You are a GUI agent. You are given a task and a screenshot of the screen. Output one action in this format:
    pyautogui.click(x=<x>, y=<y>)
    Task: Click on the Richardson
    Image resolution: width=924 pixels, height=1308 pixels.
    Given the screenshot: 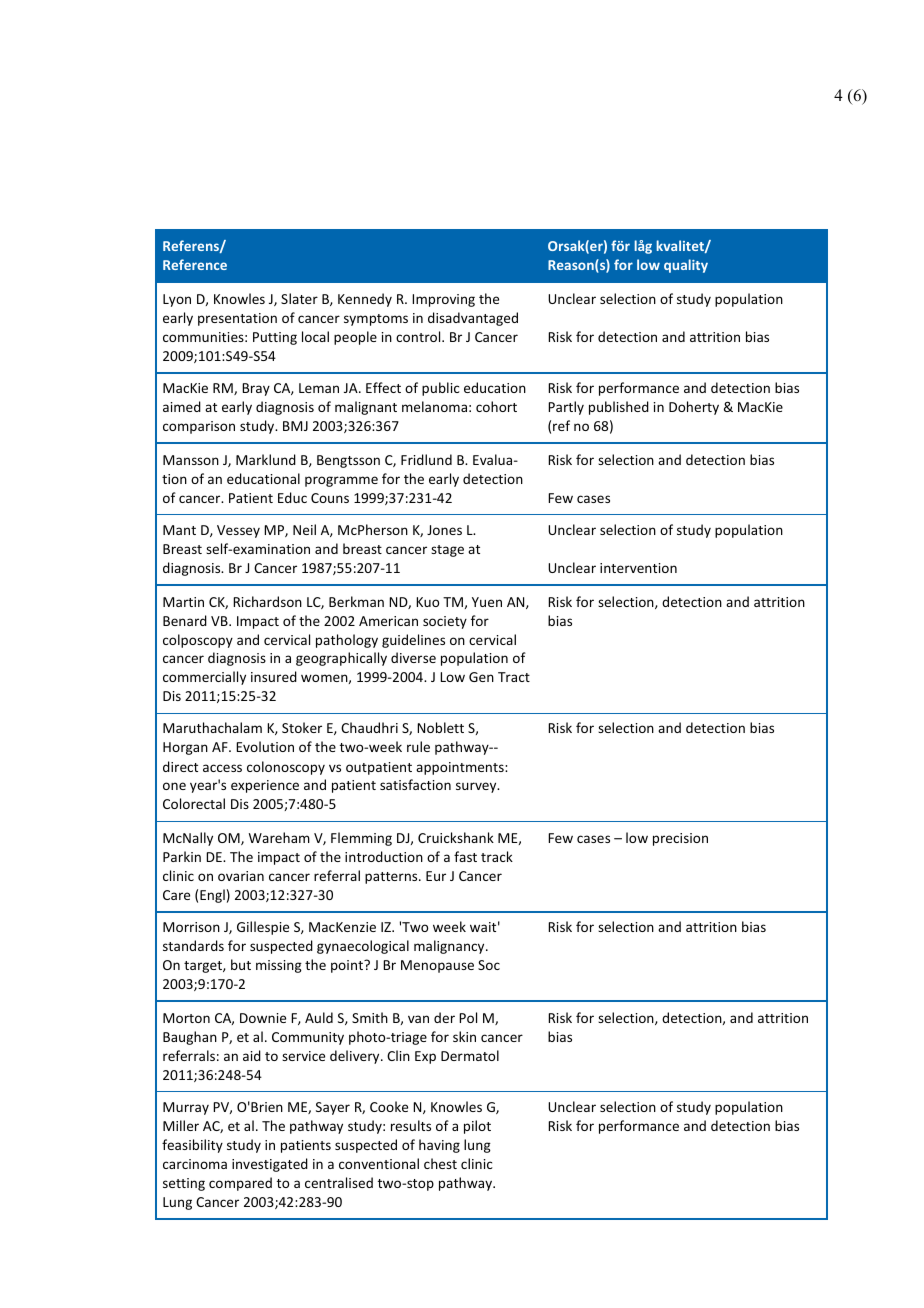 What is the action you would take?
    pyautogui.click(x=267, y=601)
